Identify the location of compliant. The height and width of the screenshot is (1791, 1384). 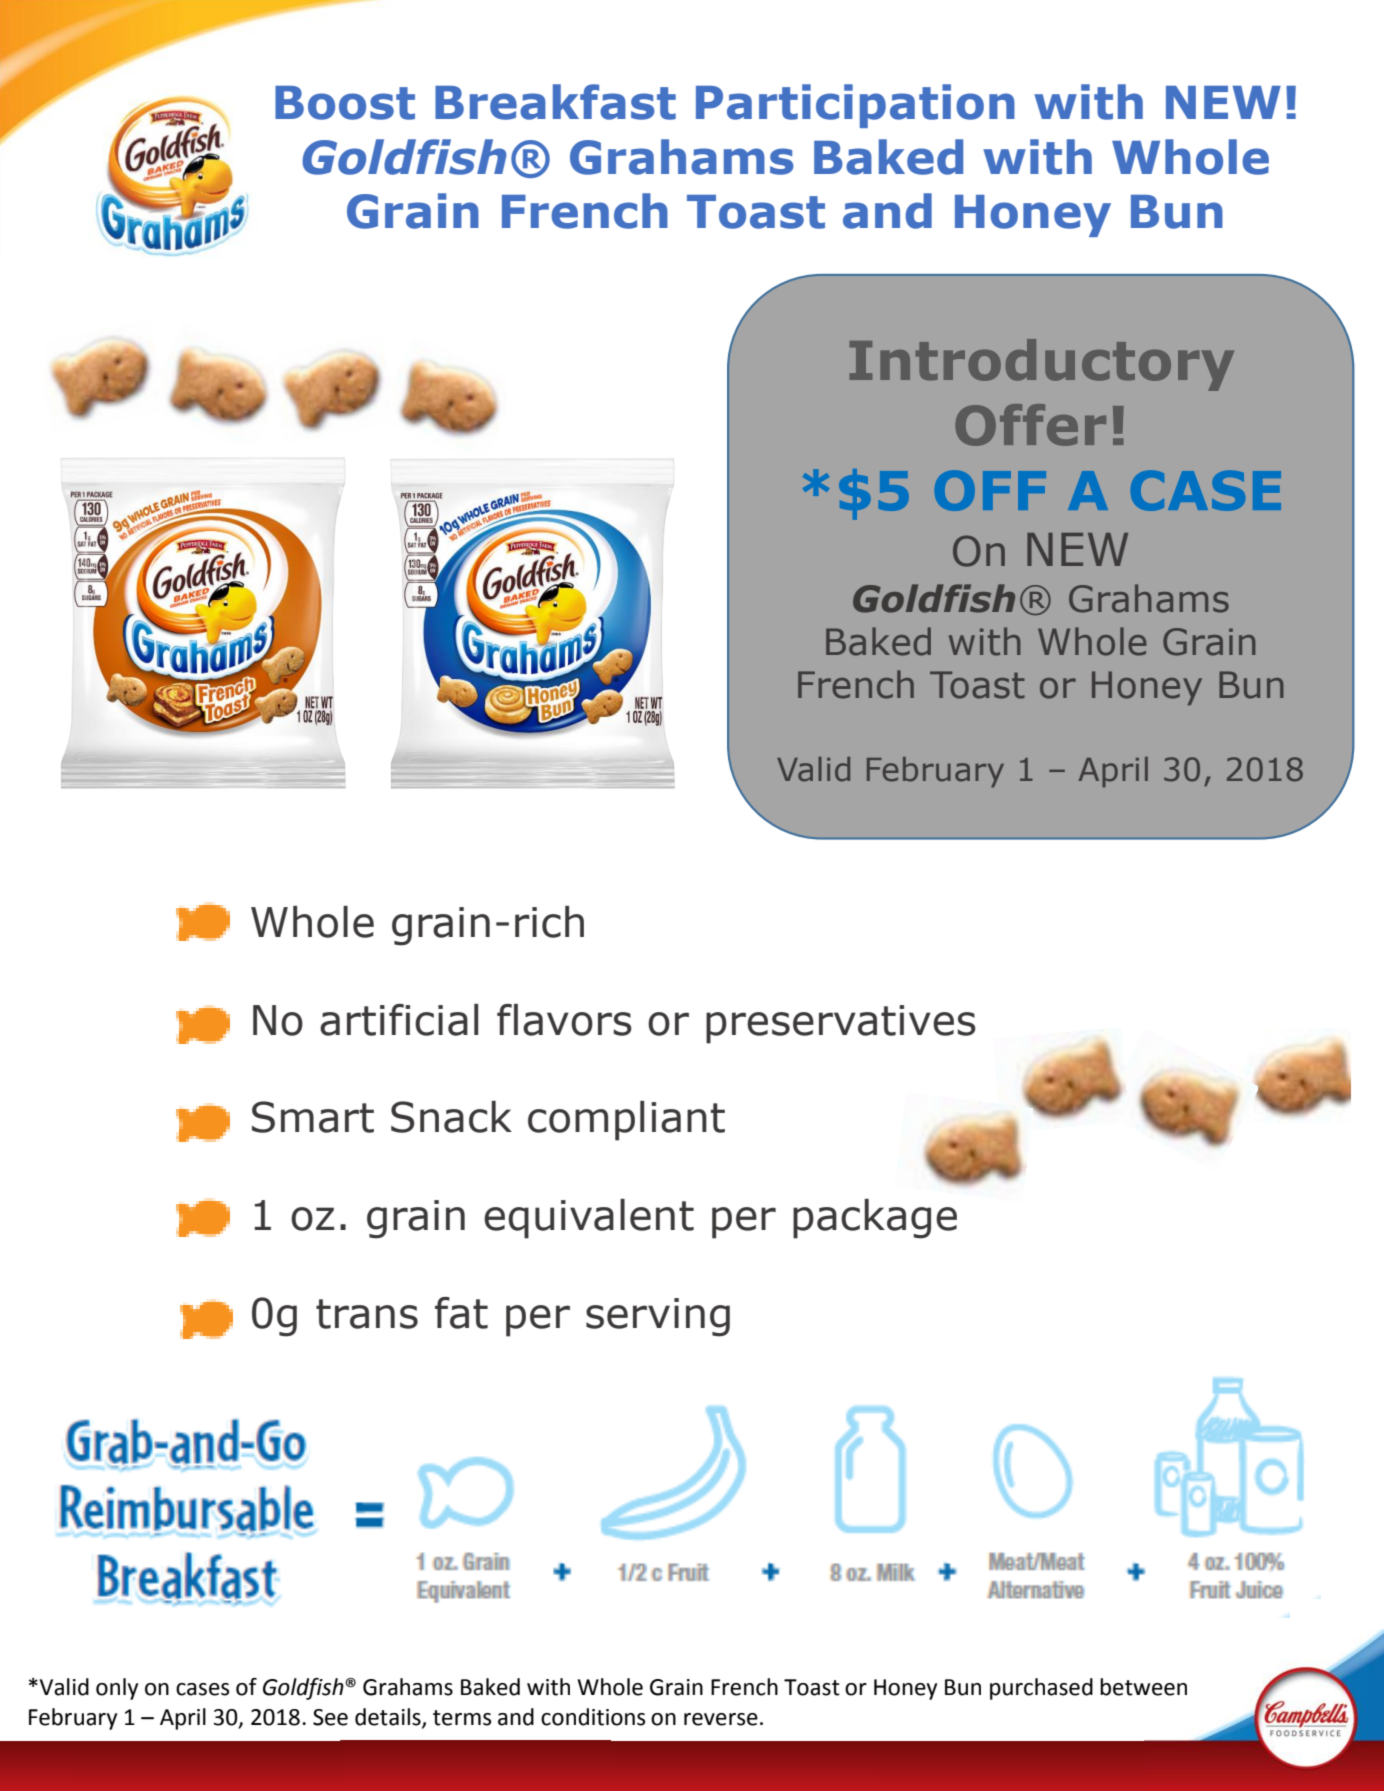
(626, 1121).
